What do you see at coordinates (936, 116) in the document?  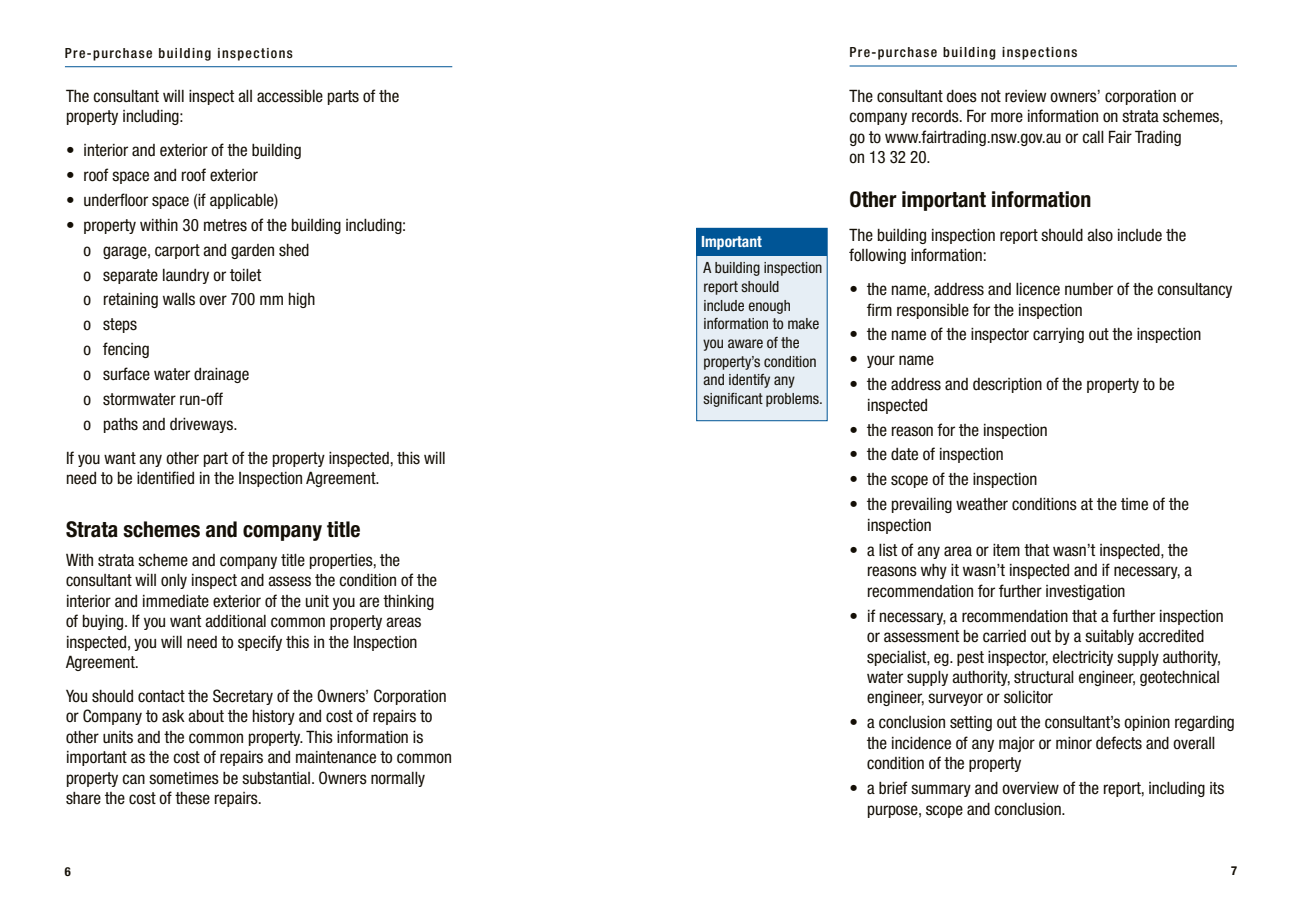 I see `records` at bounding box center [936, 116].
